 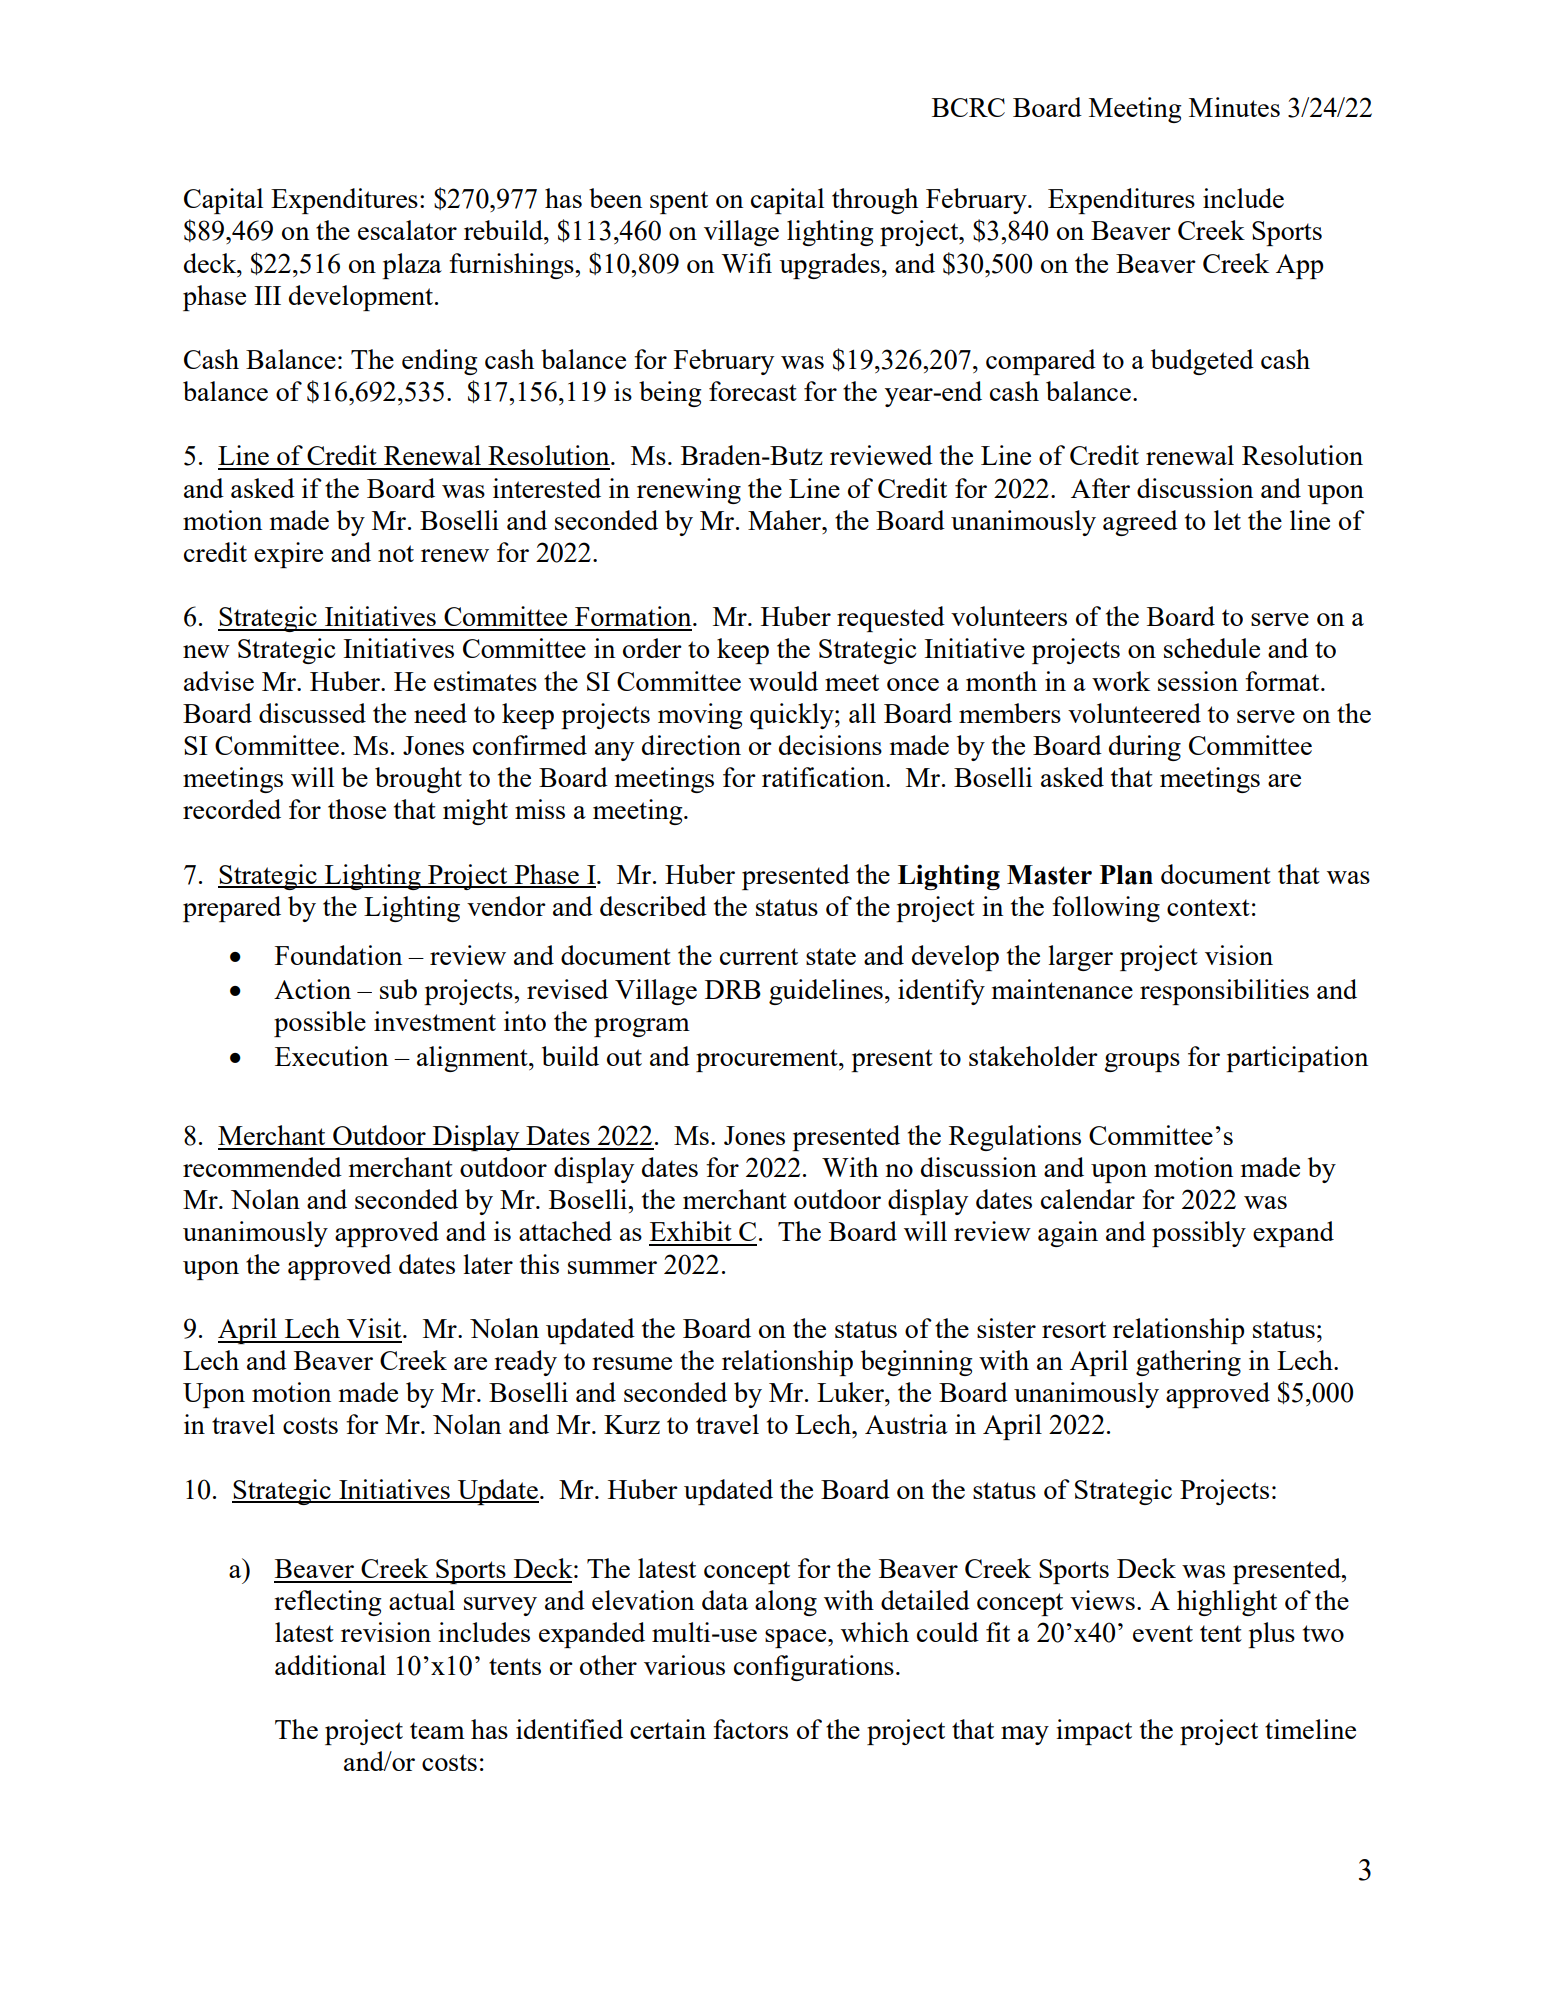 What do you see at coordinates (1163, 1633) in the screenshot?
I see `event` at bounding box center [1163, 1633].
